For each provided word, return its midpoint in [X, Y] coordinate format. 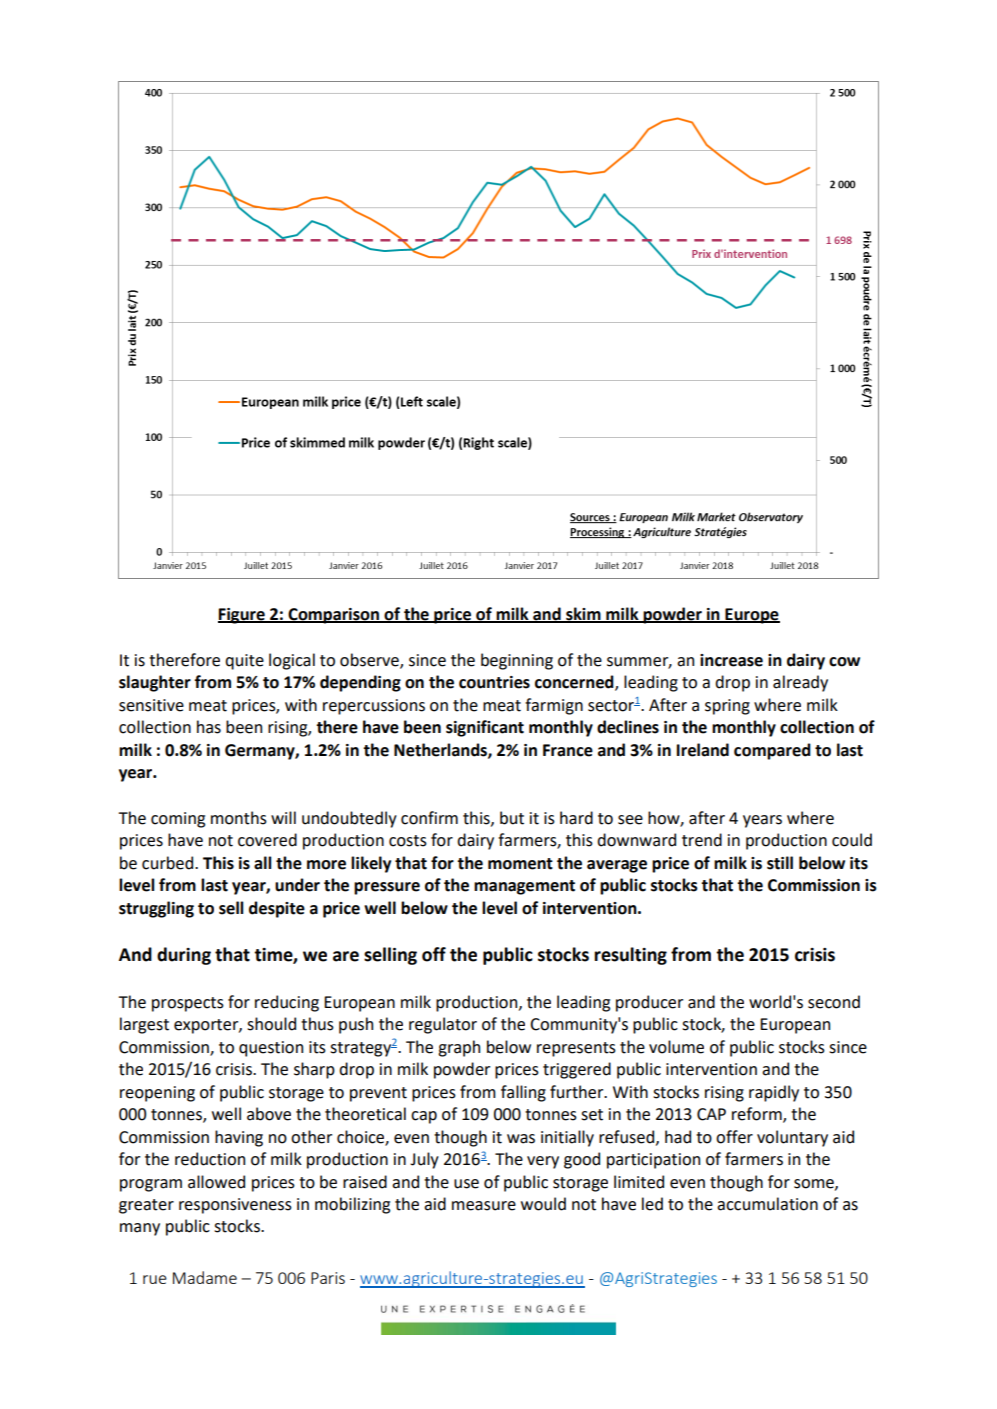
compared [772, 751]
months [239, 818]
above [269, 1114]
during [184, 956]
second [834, 1002]
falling [523, 1093]
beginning [517, 661]
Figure [242, 616]
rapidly [774, 1093]
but [512, 818]
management [524, 887]
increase [731, 660]
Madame [205, 1277]
